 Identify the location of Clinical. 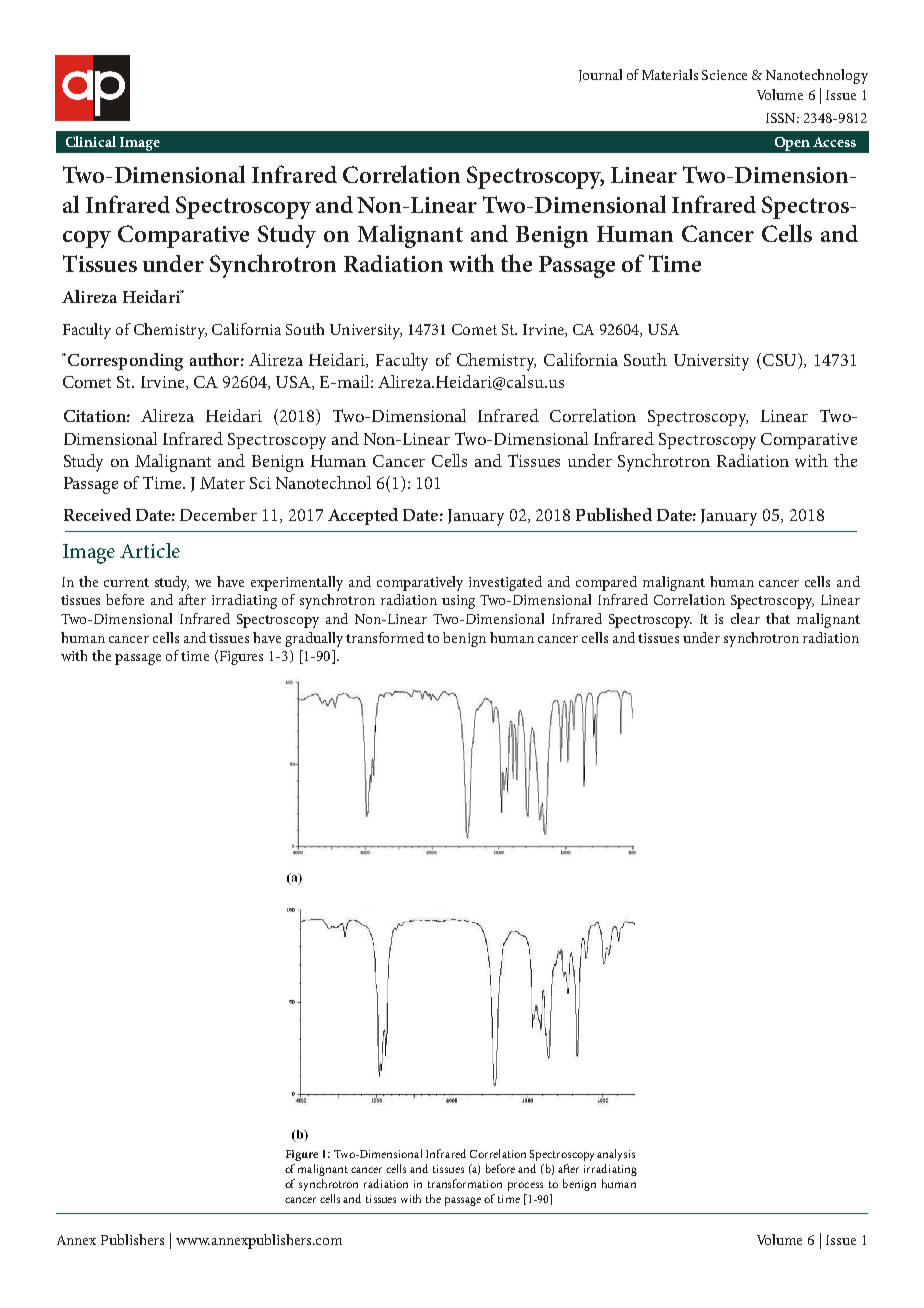
(91, 141).
